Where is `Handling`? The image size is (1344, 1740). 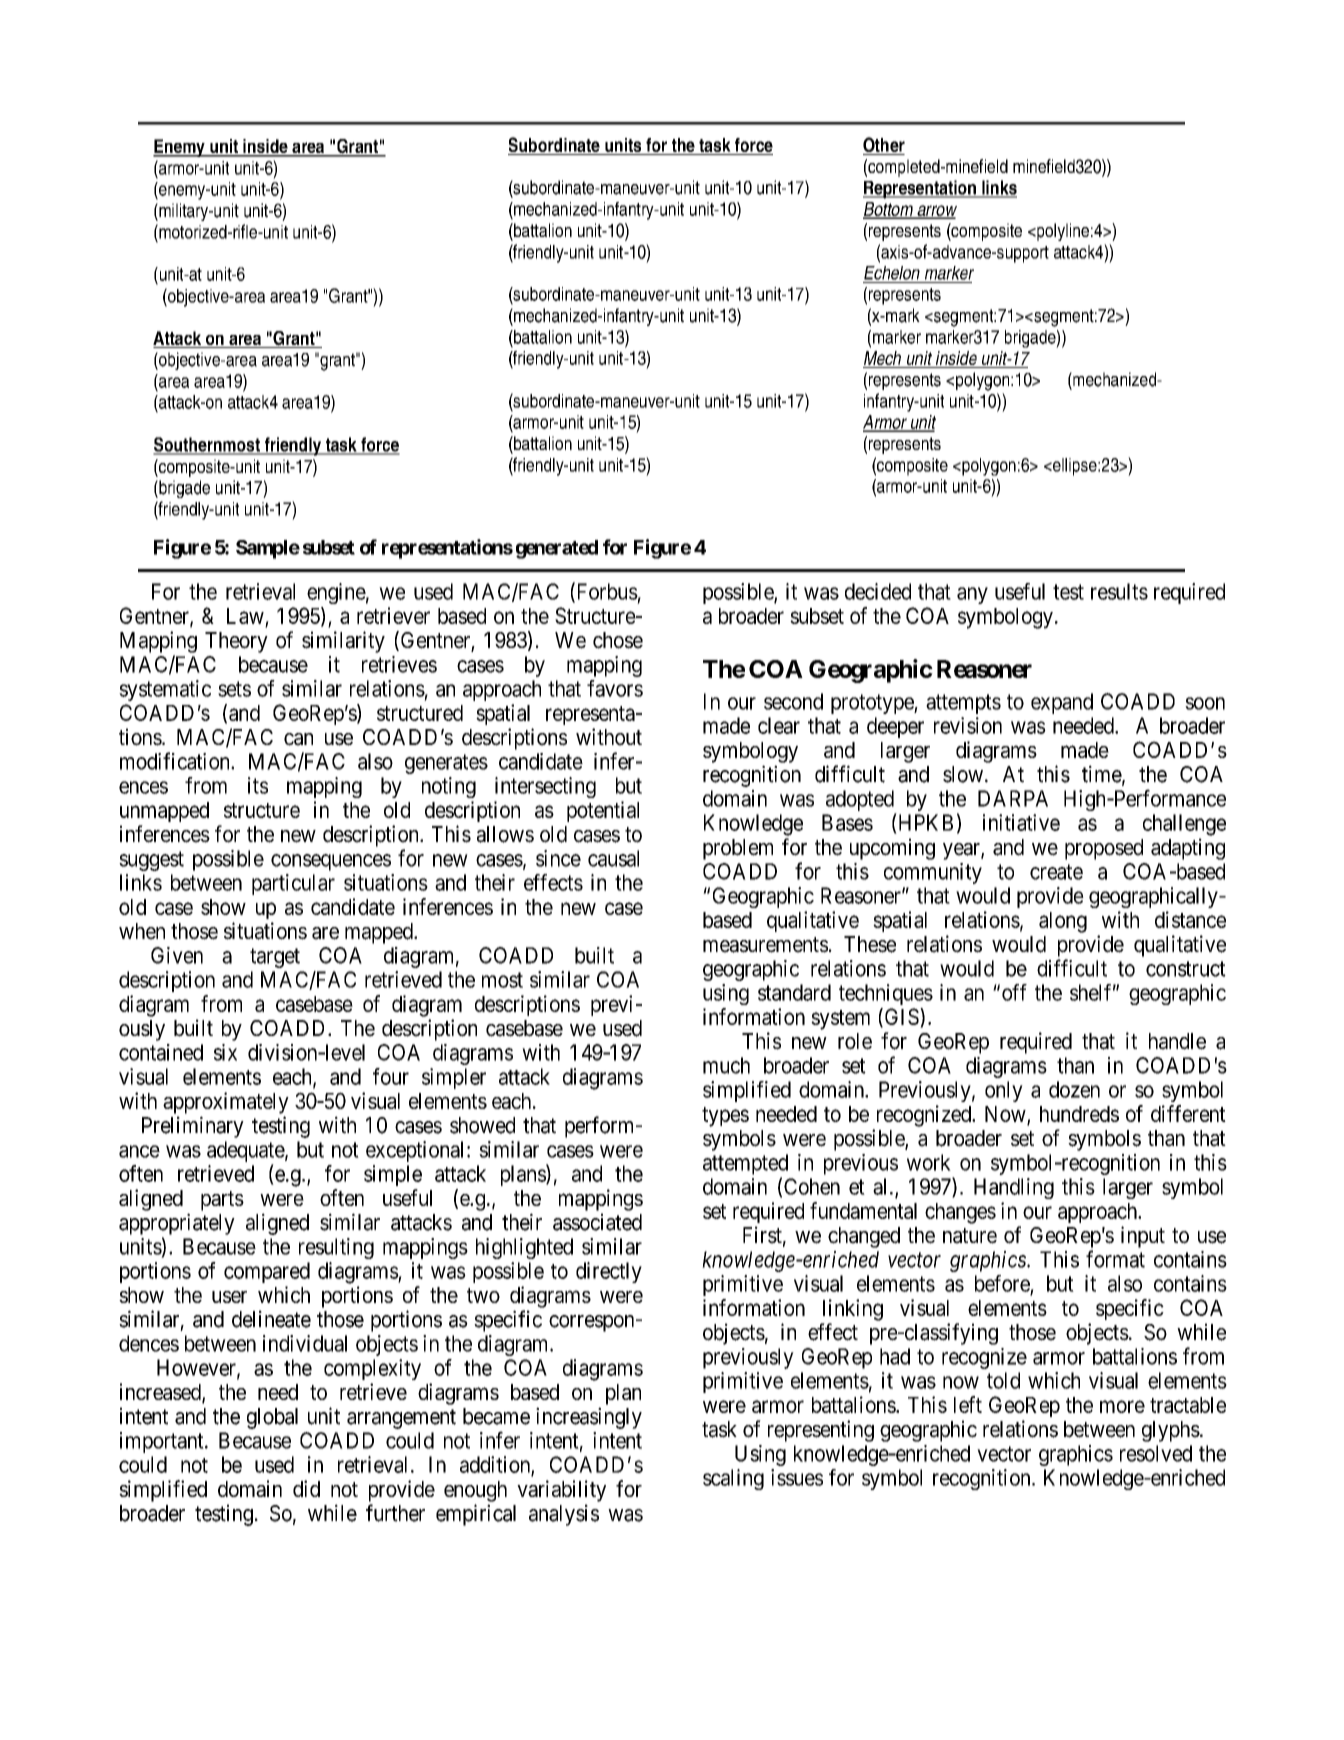
Handling is located at coordinates (1014, 1188).
